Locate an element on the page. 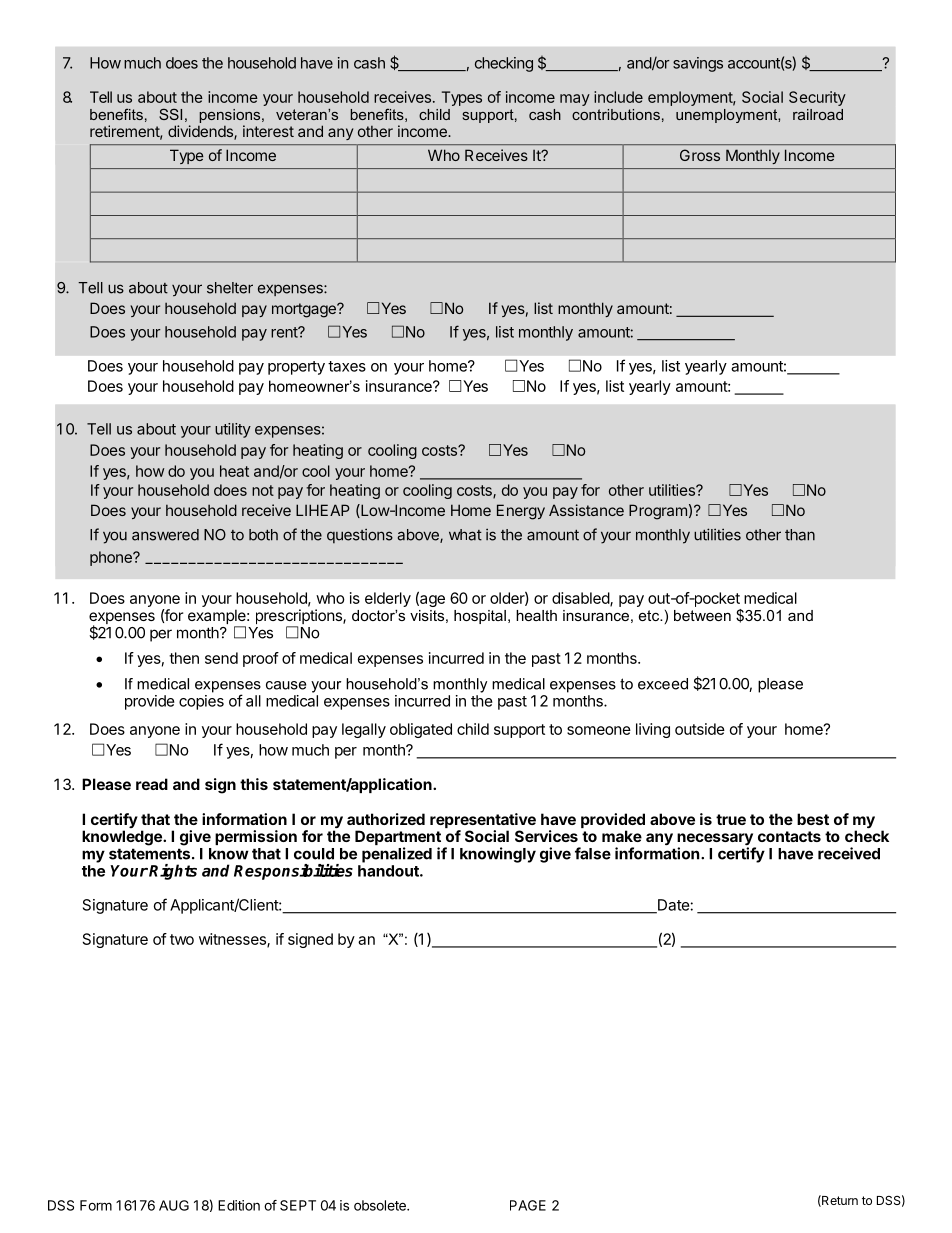 The image size is (952, 1233). taxes is located at coordinates (347, 366).
